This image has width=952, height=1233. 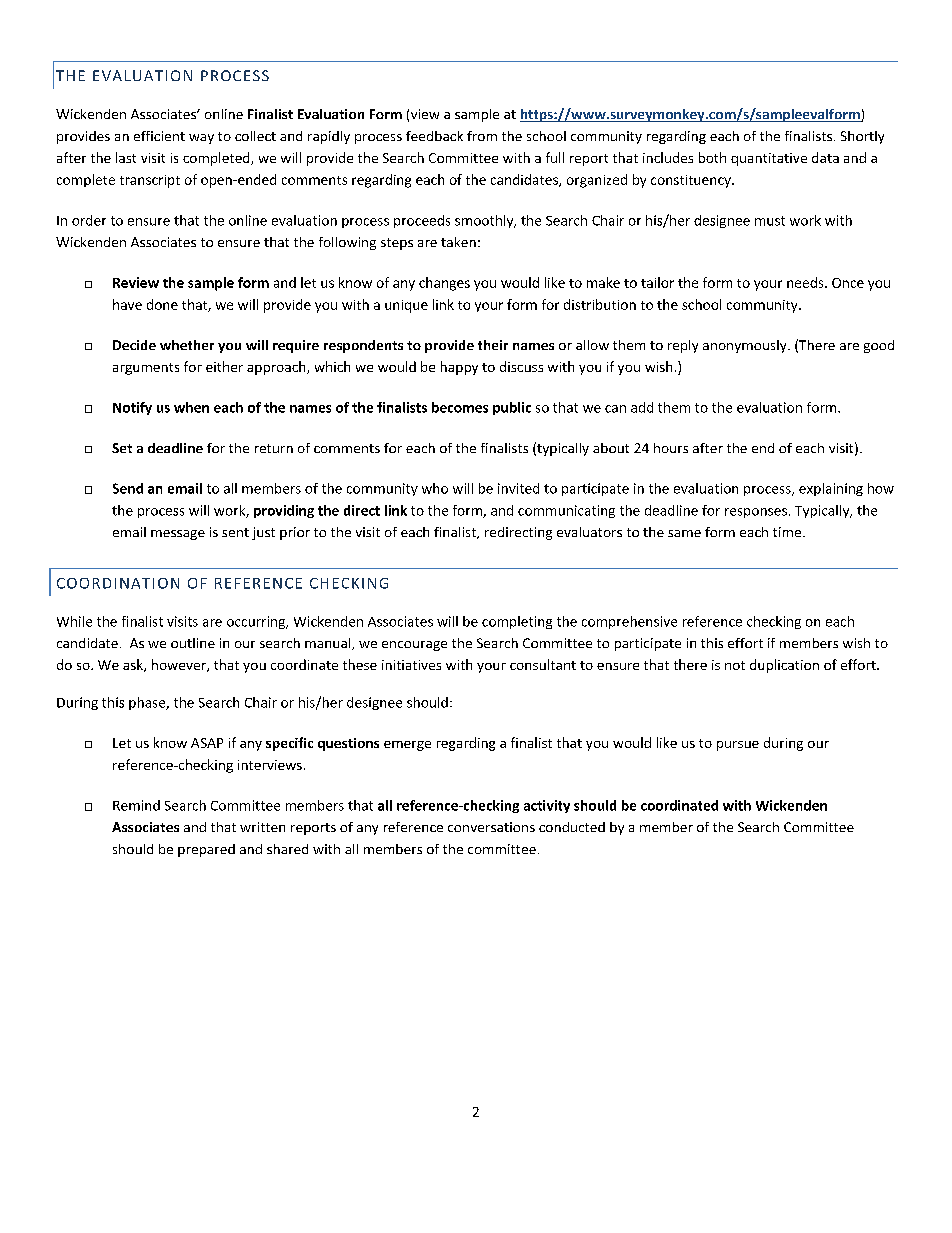 I want to click on quantitative, so click(x=769, y=159).
